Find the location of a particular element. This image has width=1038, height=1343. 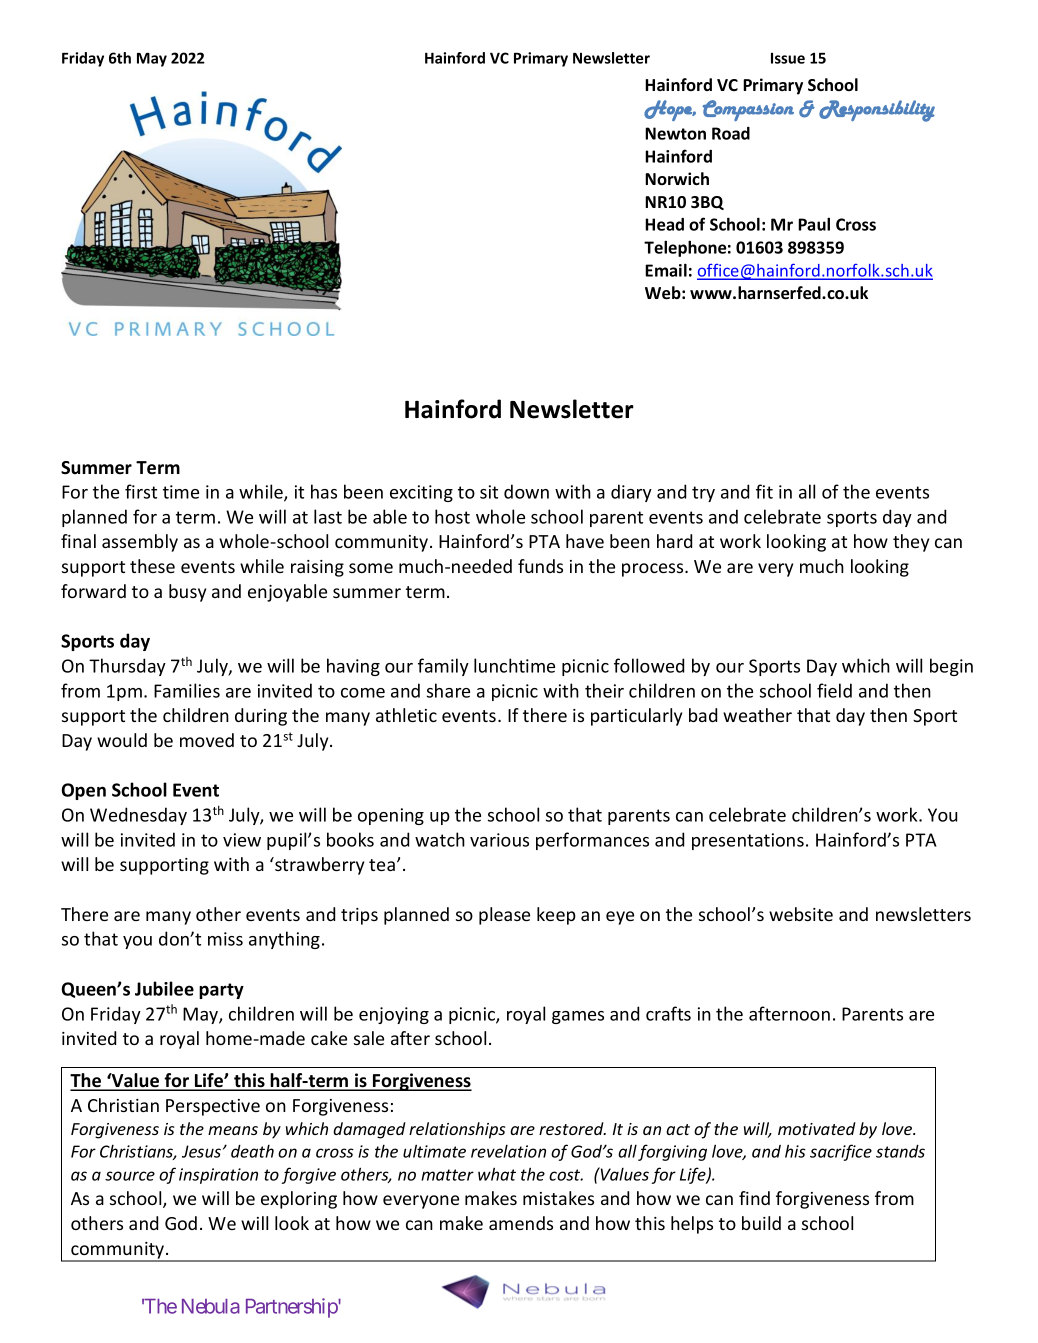

Newton is located at coordinates (675, 133).
